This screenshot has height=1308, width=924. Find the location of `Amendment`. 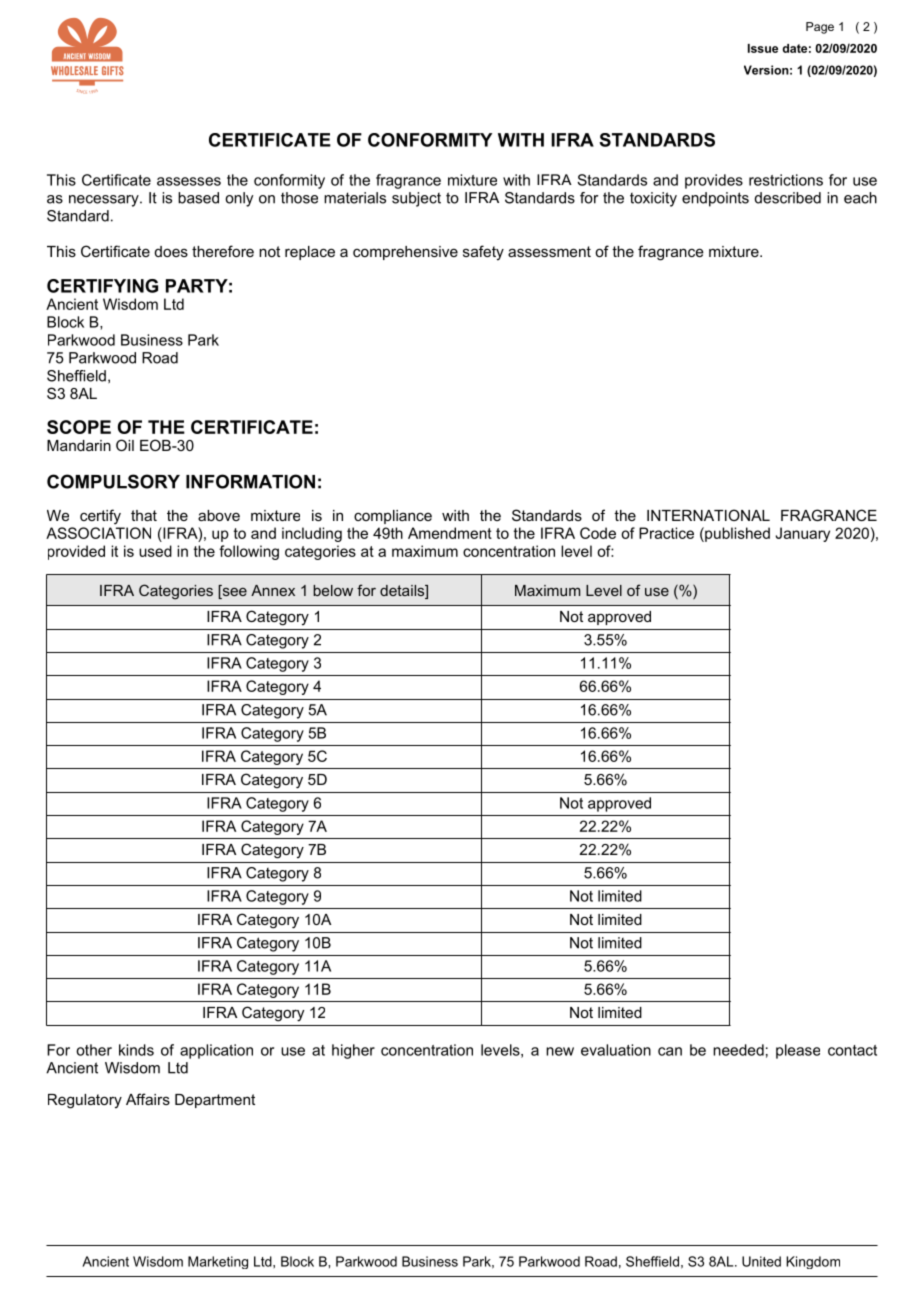

Amendment is located at coordinates (450, 533).
